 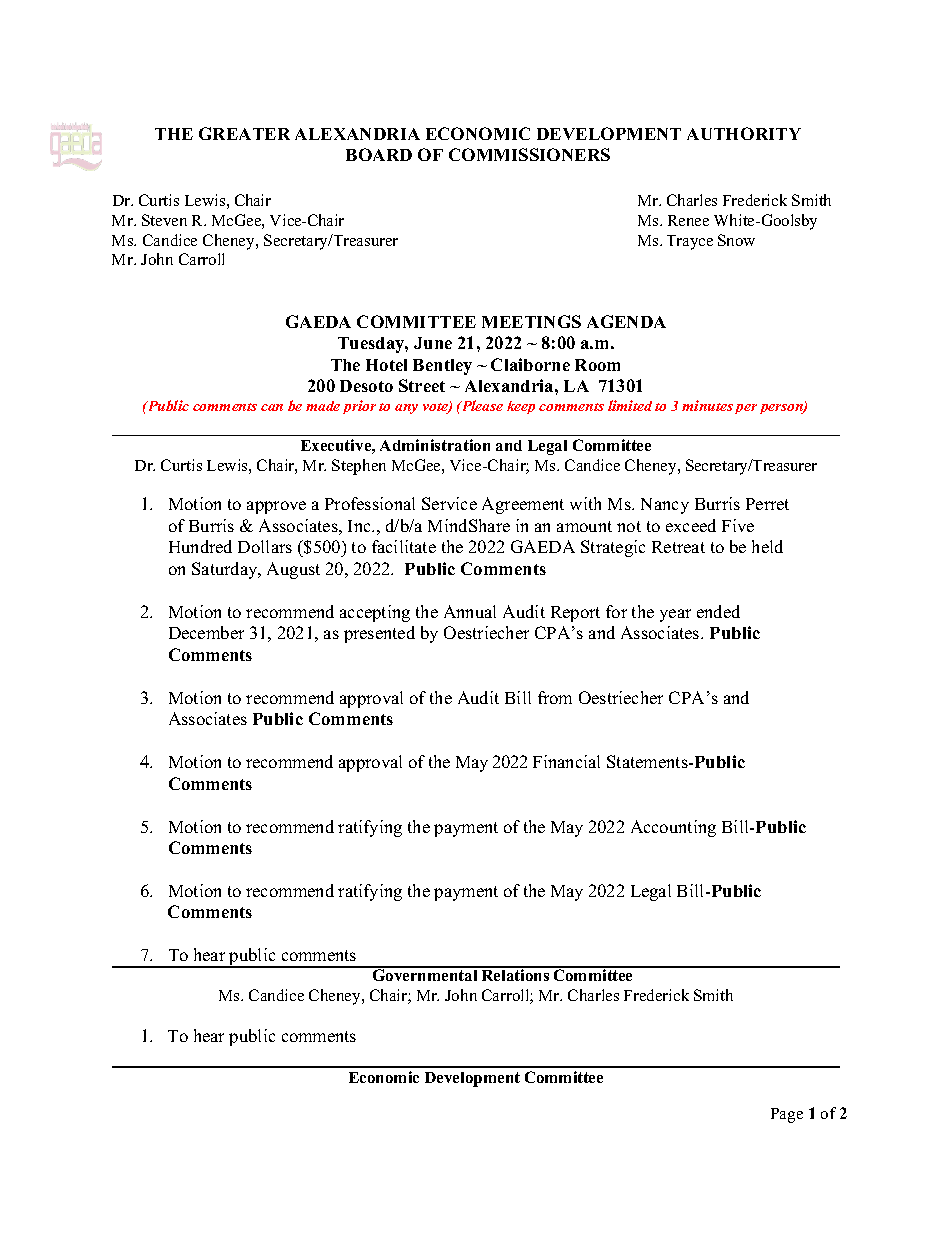 What do you see at coordinates (555, 697) in the page?
I see `from` at bounding box center [555, 697].
